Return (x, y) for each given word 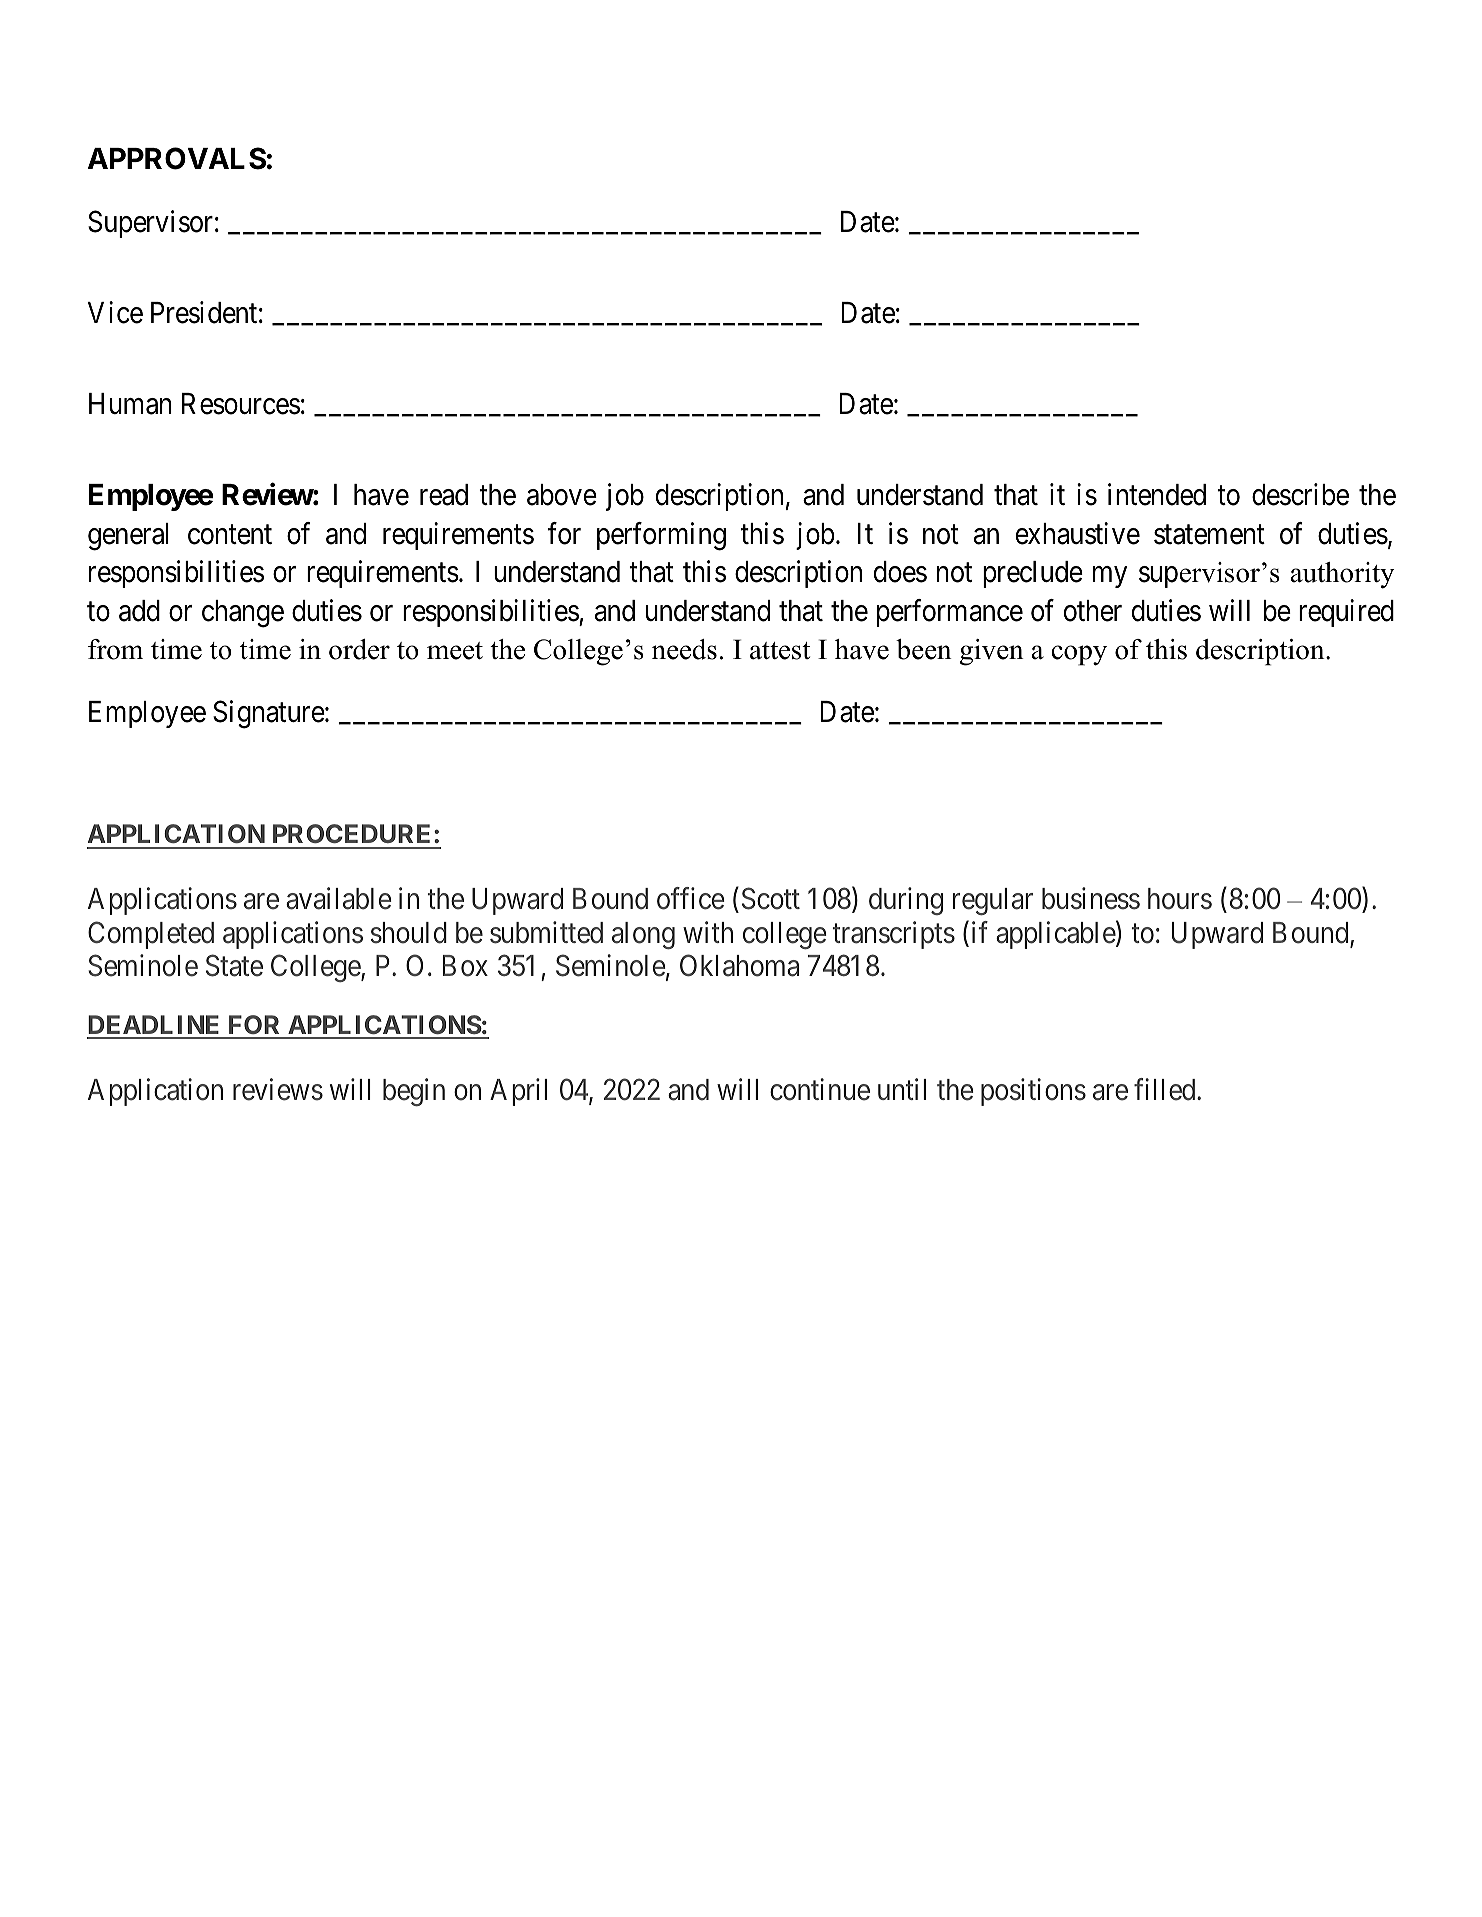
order (359, 649)
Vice (115, 312)
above (562, 495)
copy (1079, 655)
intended (1157, 494)
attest (780, 651)
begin (414, 1092)
